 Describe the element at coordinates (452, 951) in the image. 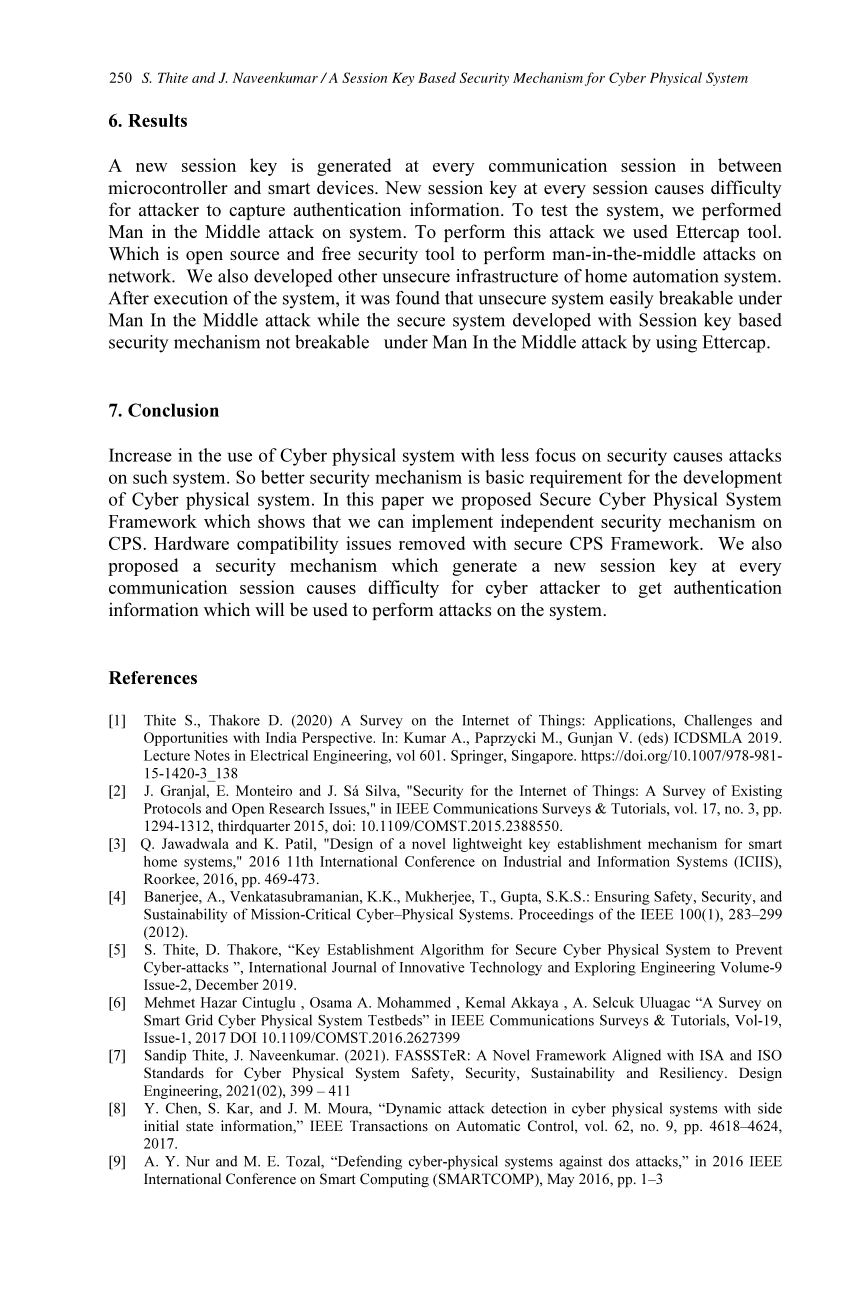

I see `Algorithm` at that location.
